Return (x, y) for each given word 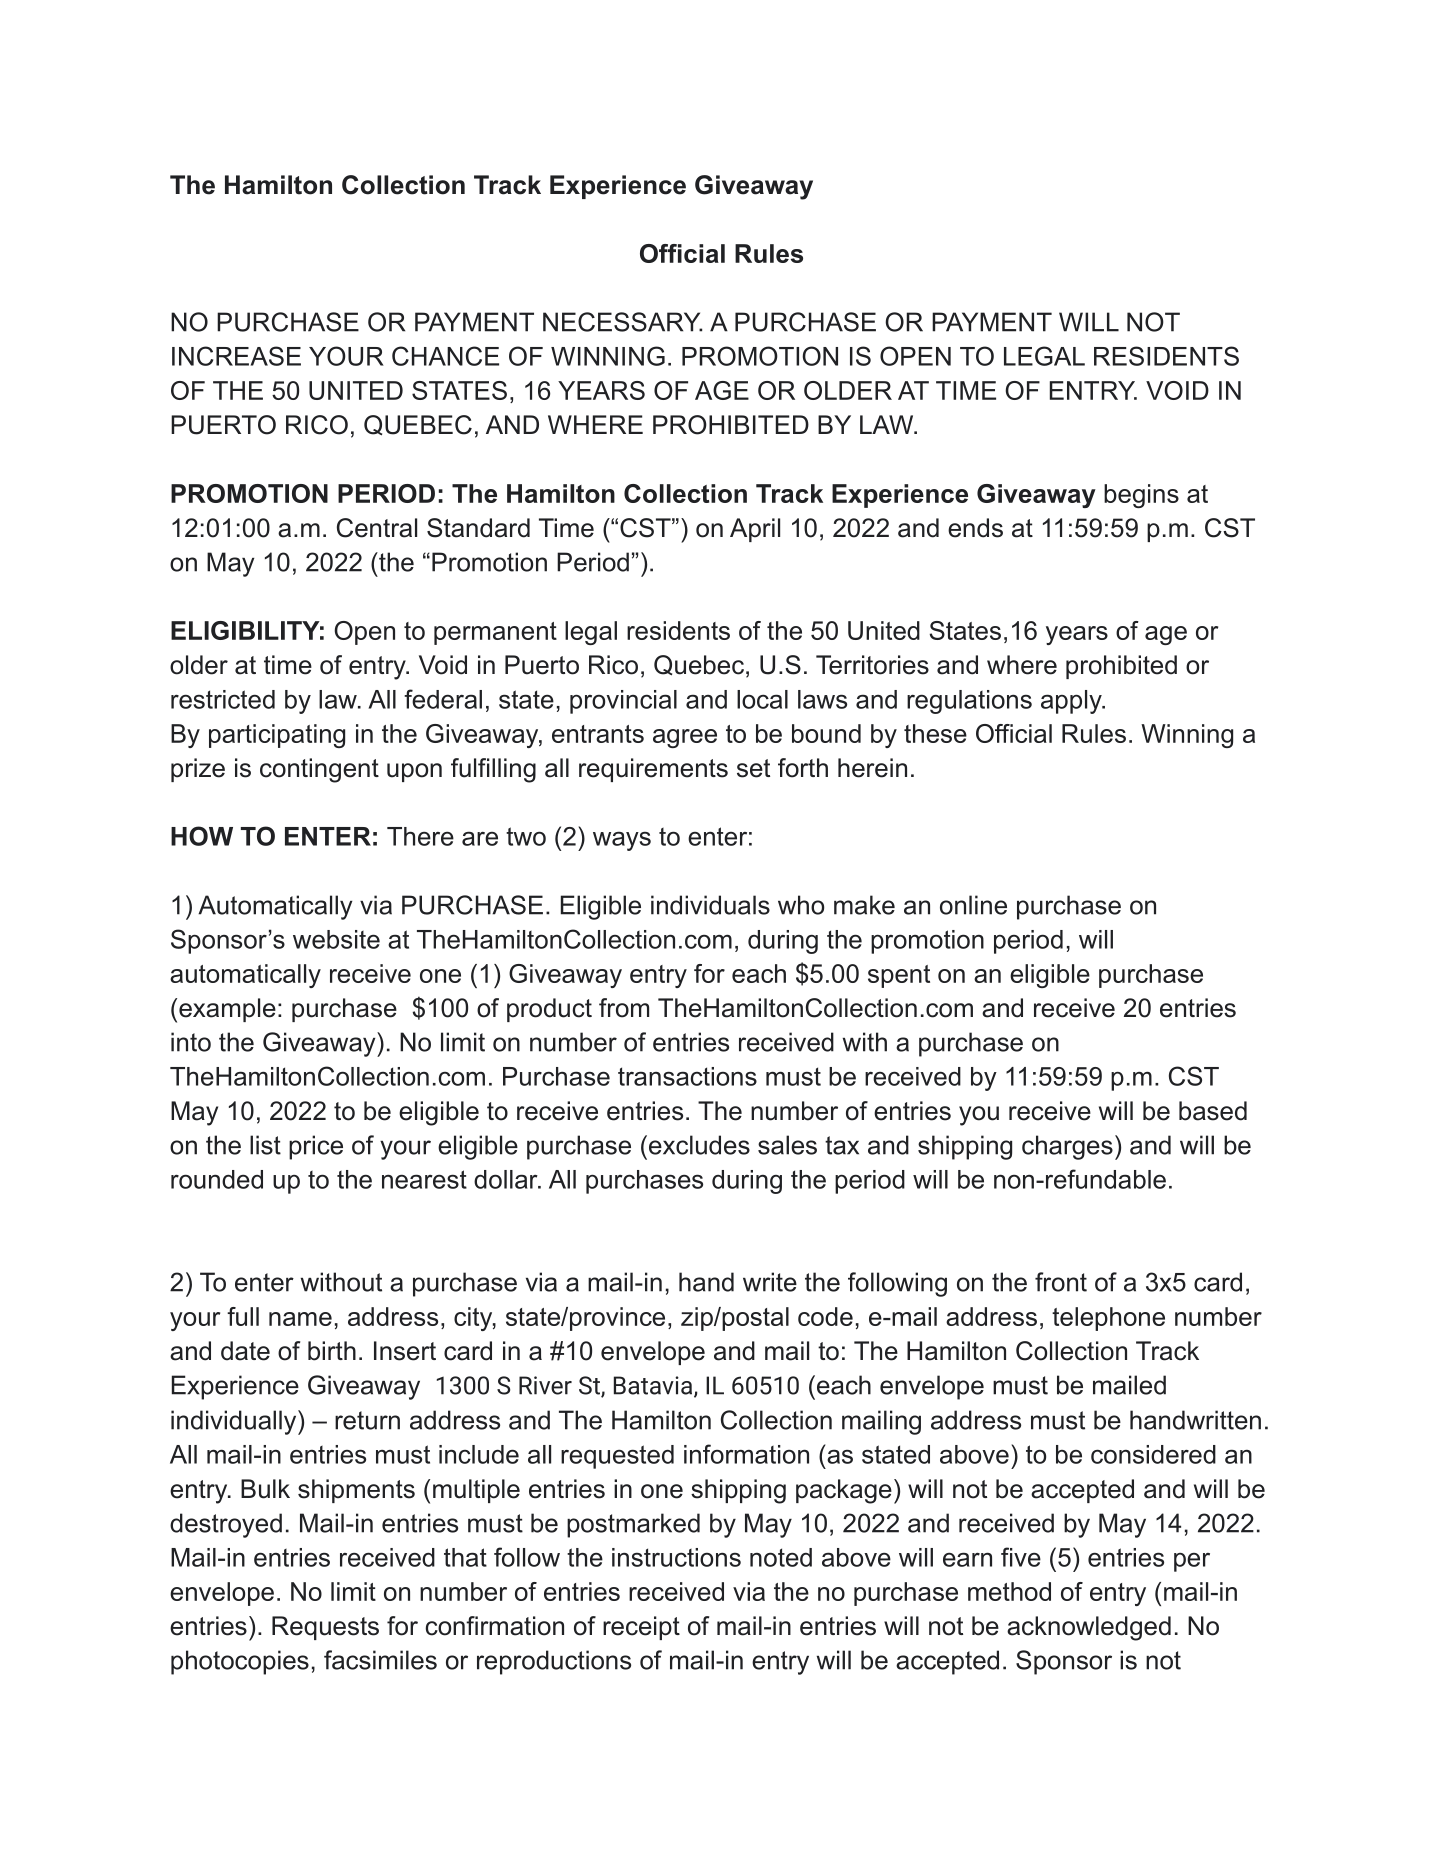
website (336, 939)
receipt (641, 1628)
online (973, 905)
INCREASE (236, 356)
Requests (325, 1628)
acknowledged (1089, 1628)
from (624, 1008)
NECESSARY (622, 322)
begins (1141, 496)
